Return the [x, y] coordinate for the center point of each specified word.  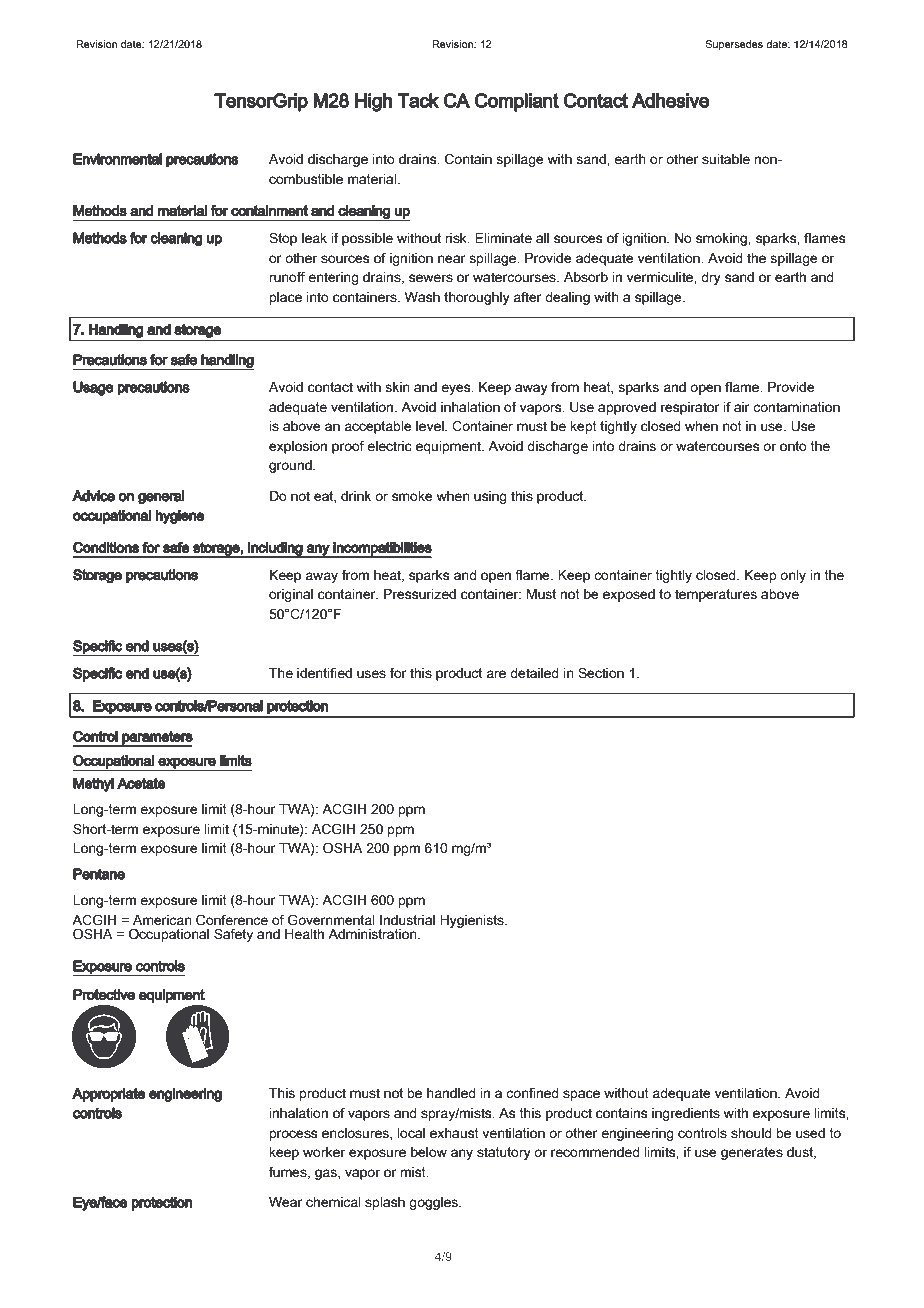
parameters [156, 739]
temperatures [716, 595]
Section [601, 673]
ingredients [686, 1114]
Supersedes [734, 45]
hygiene [180, 517]
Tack [418, 100]
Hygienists [473, 921]
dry [711, 278]
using [490, 497]
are [496, 674]
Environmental [117, 159]
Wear [286, 1202]
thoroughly [477, 298]
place [286, 298]
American [162, 920]
